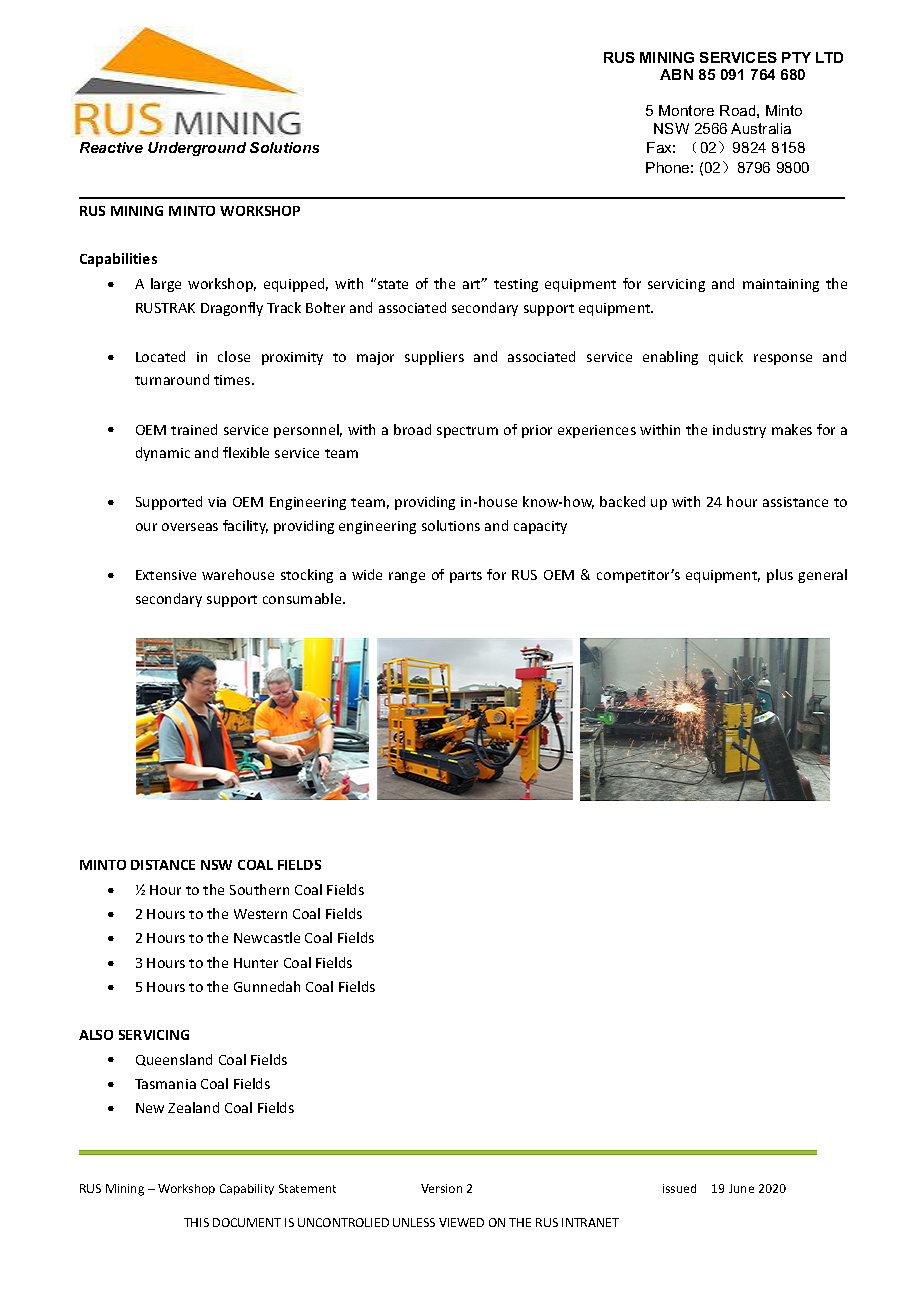 This image has width=924, height=1308. I want to click on THIS, so click(196, 1222).
